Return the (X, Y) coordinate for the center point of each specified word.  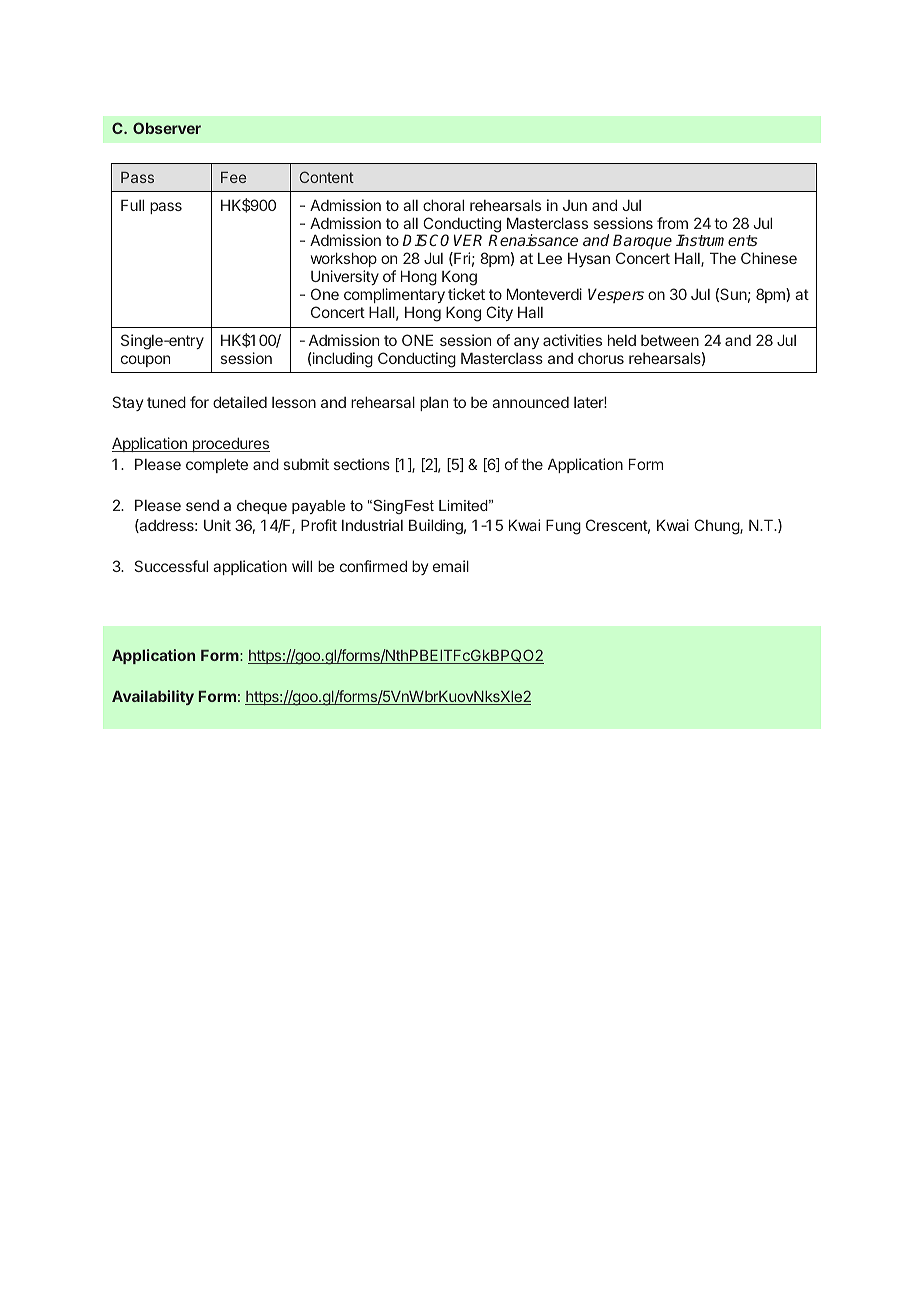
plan (434, 404)
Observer (167, 128)
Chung (717, 527)
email (451, 566)
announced (530, 402)
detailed (240, 402)
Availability (153, 697)
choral (443, 205)
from (672, 223)
